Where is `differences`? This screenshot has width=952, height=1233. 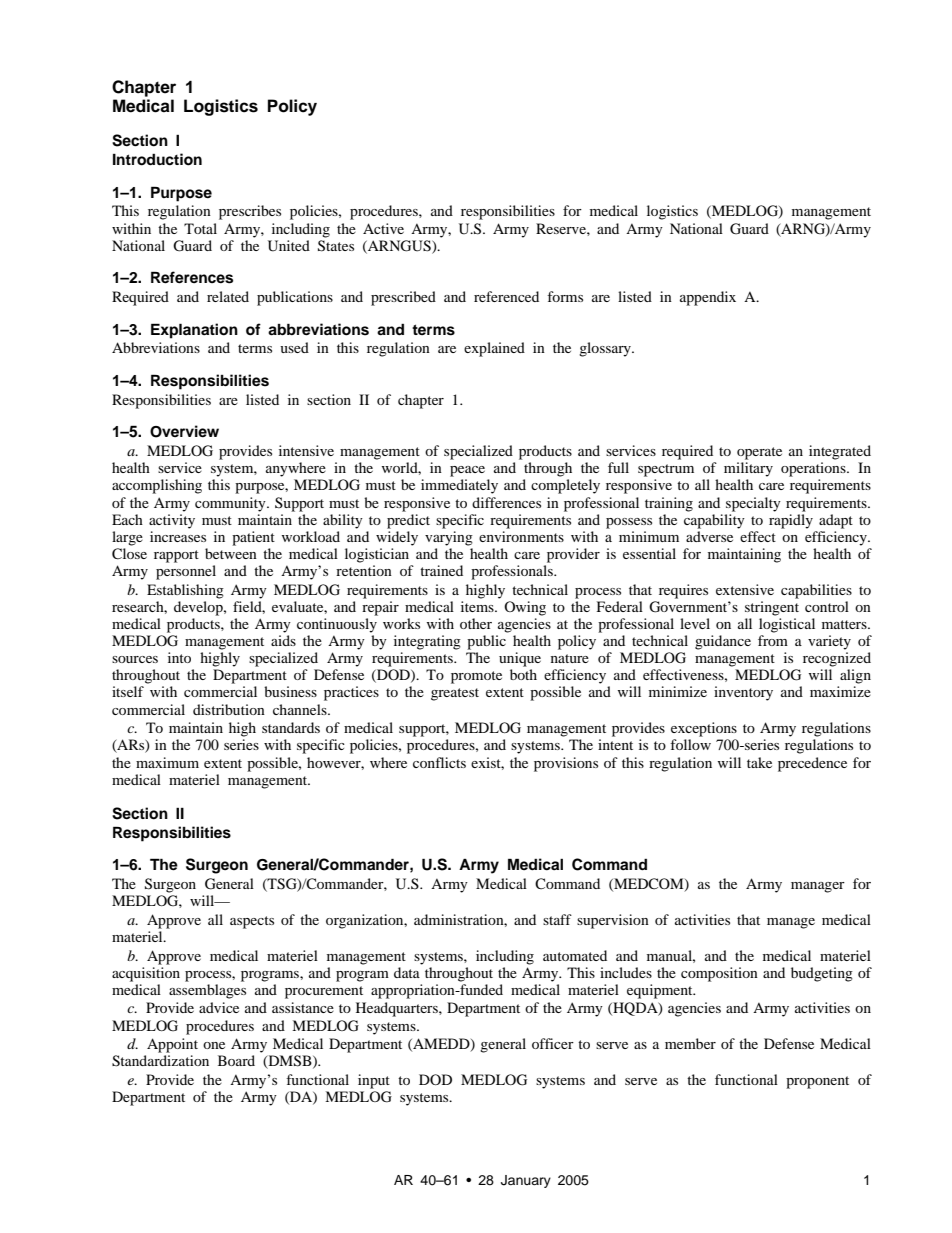 differences is located at coordinates (506, 502).
